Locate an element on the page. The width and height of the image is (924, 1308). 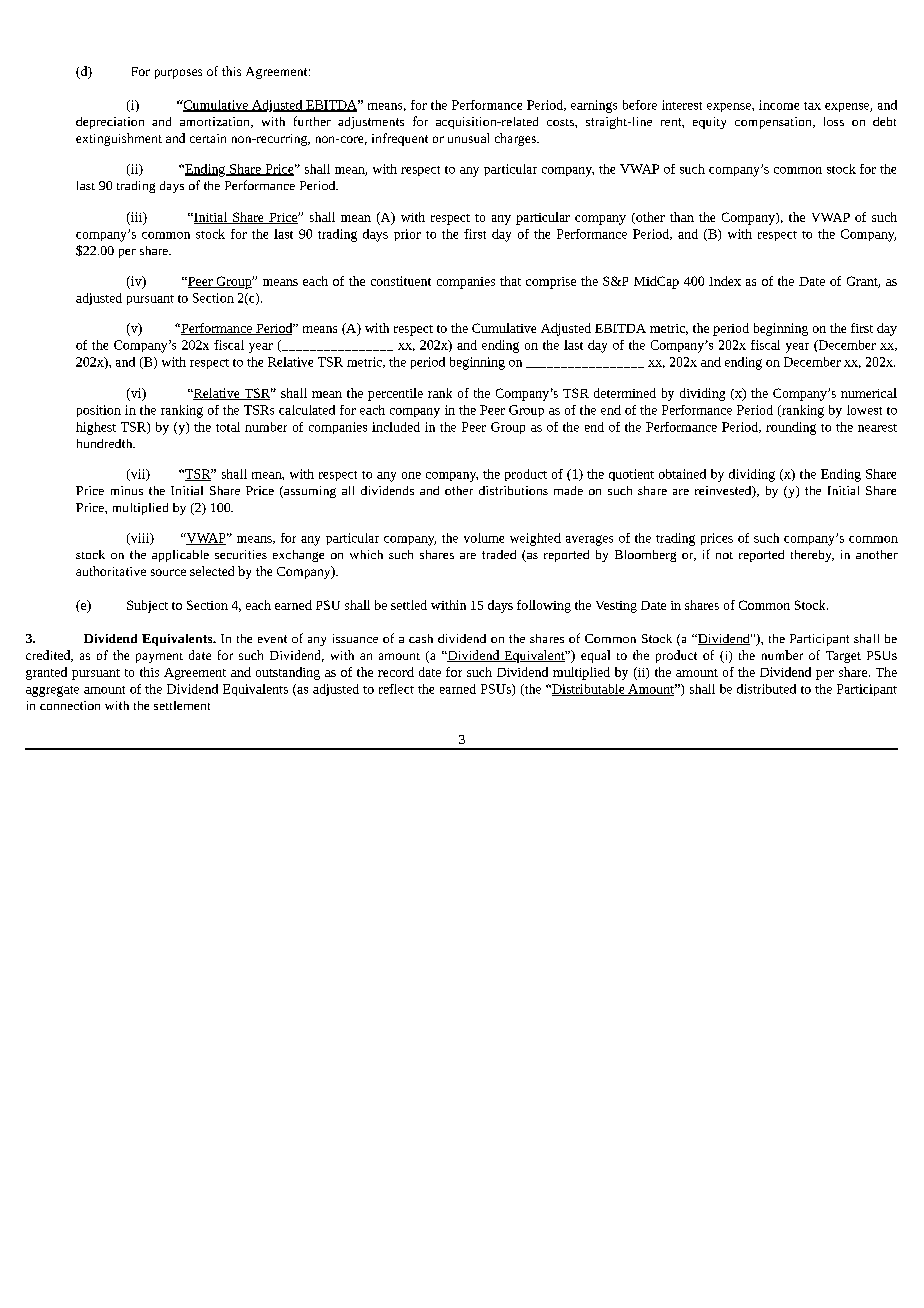
volume is located at coordinates (484, 538).
